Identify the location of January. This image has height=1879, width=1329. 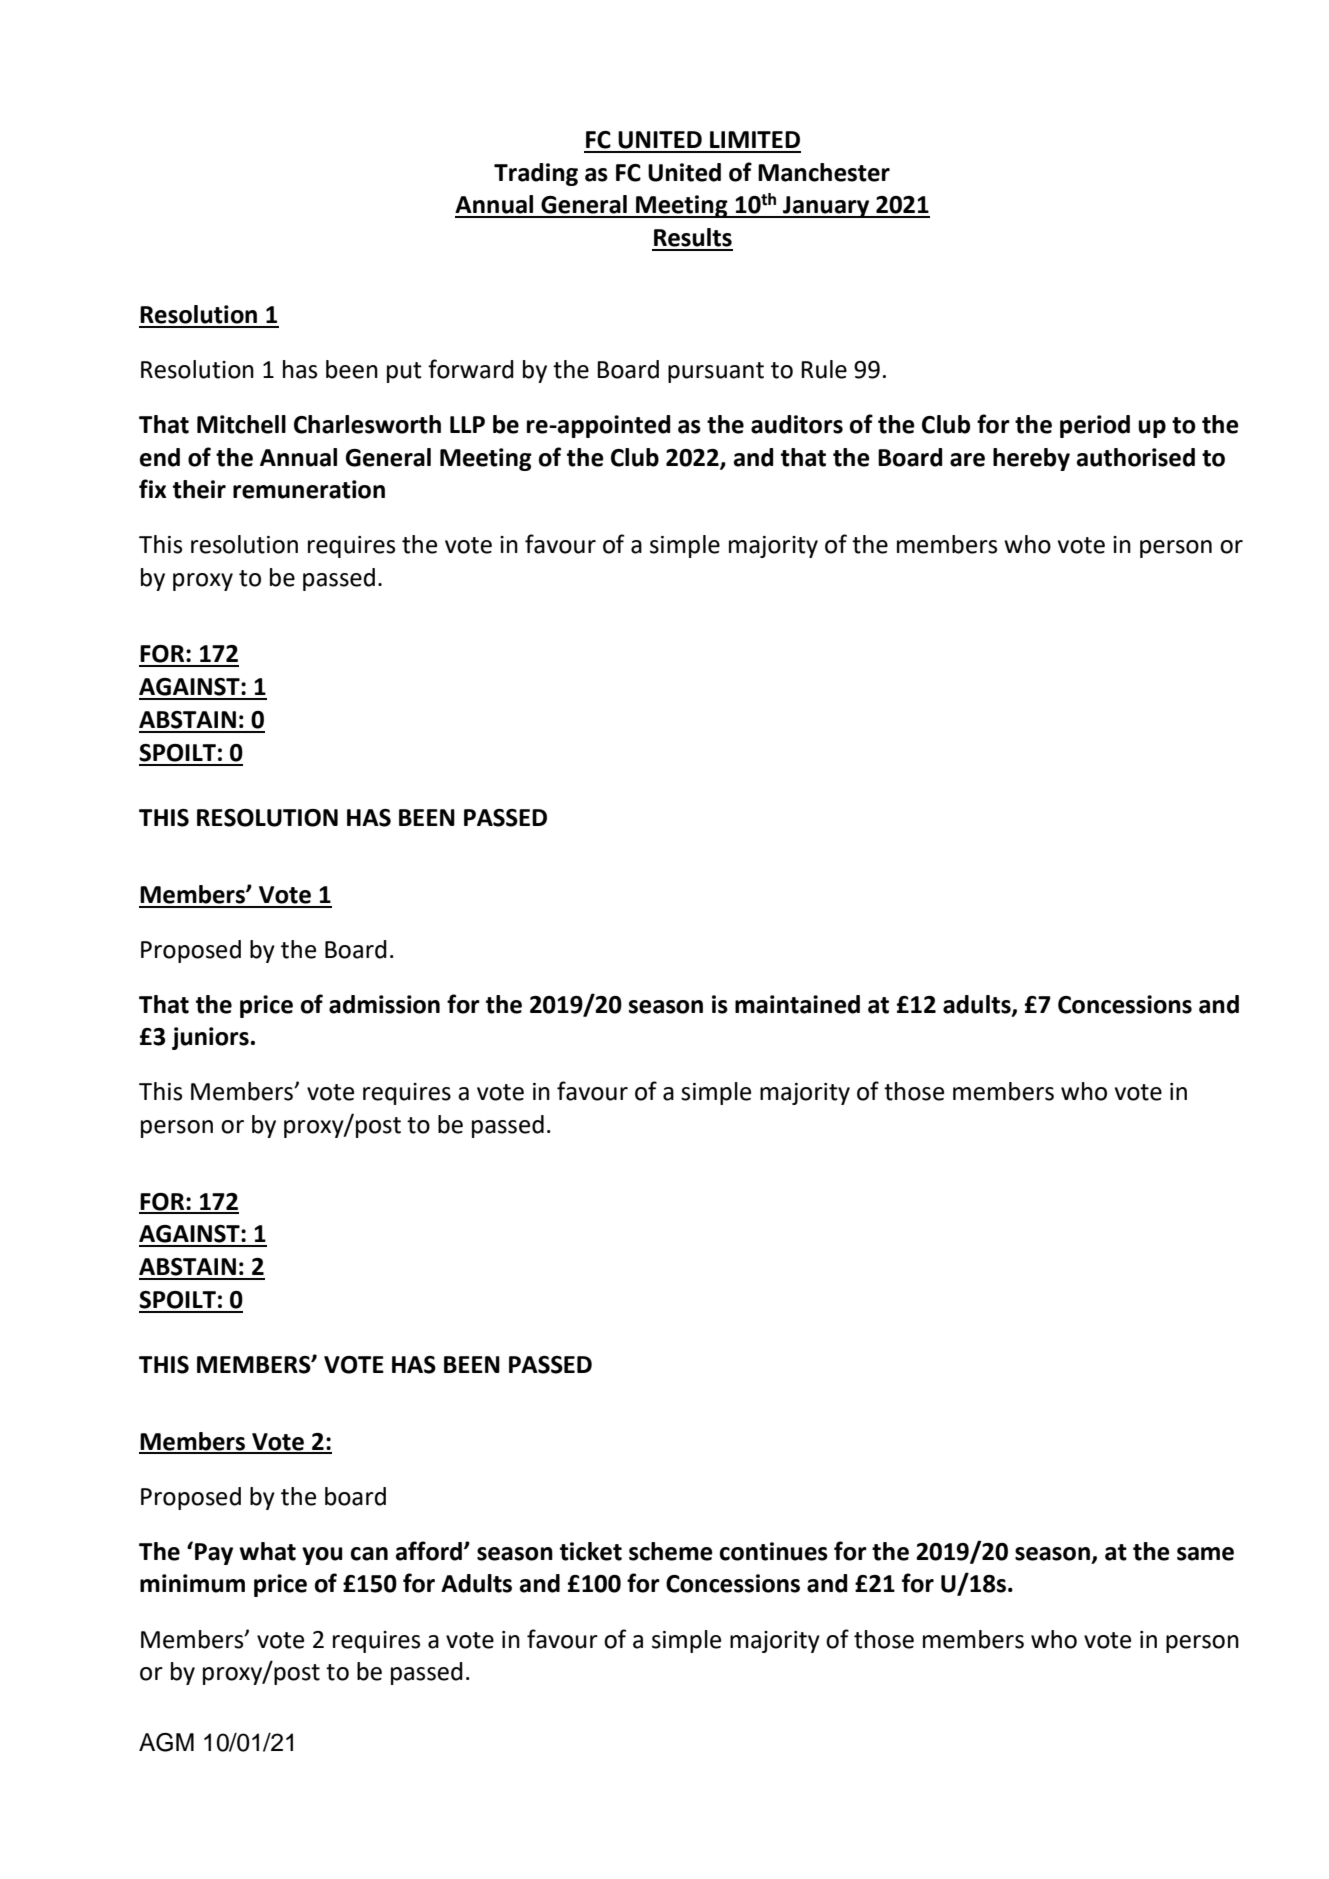
(826, 207).
